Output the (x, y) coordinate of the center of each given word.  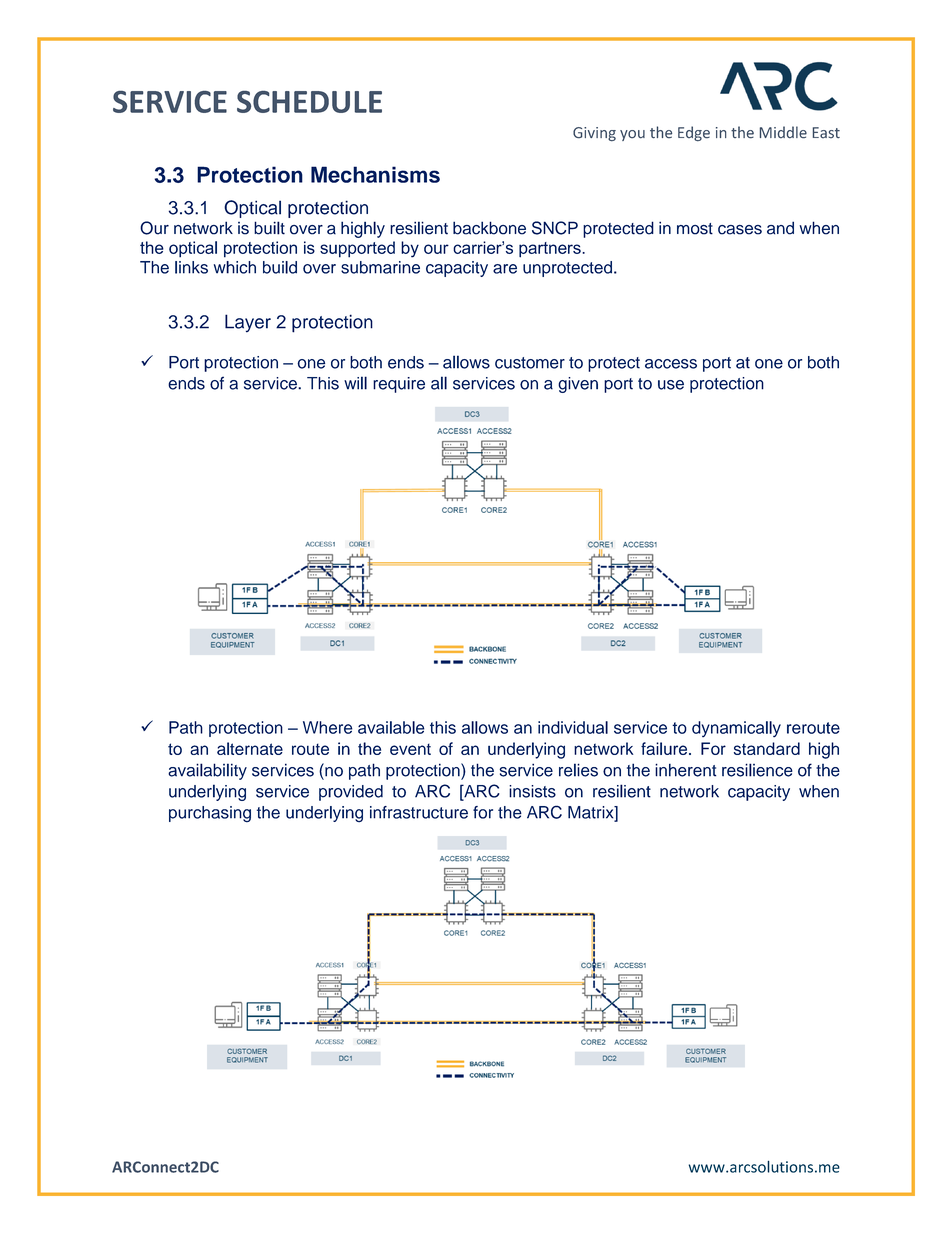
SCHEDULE (309, 102)
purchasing (210, 814)
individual (573, 727)
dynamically (736, 729)
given (578, 385)
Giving (594, 134)
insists (532, 791)
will (355, 383)
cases (740, 230)
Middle (783, 132)
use (671, 385)
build (280, 267)
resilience (757, 770)
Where (328, 727)
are (505, 269)
